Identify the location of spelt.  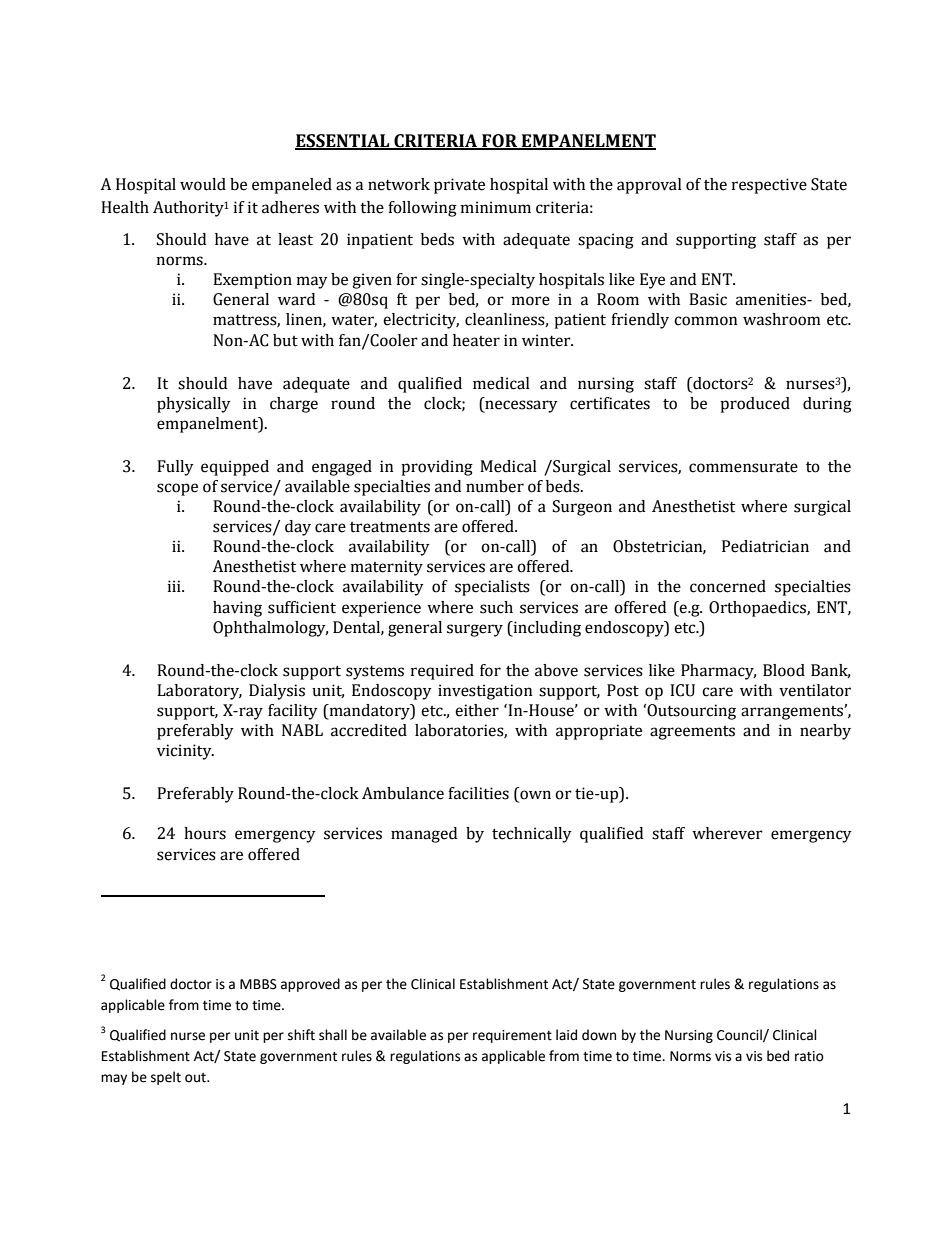
(166, 1078).
